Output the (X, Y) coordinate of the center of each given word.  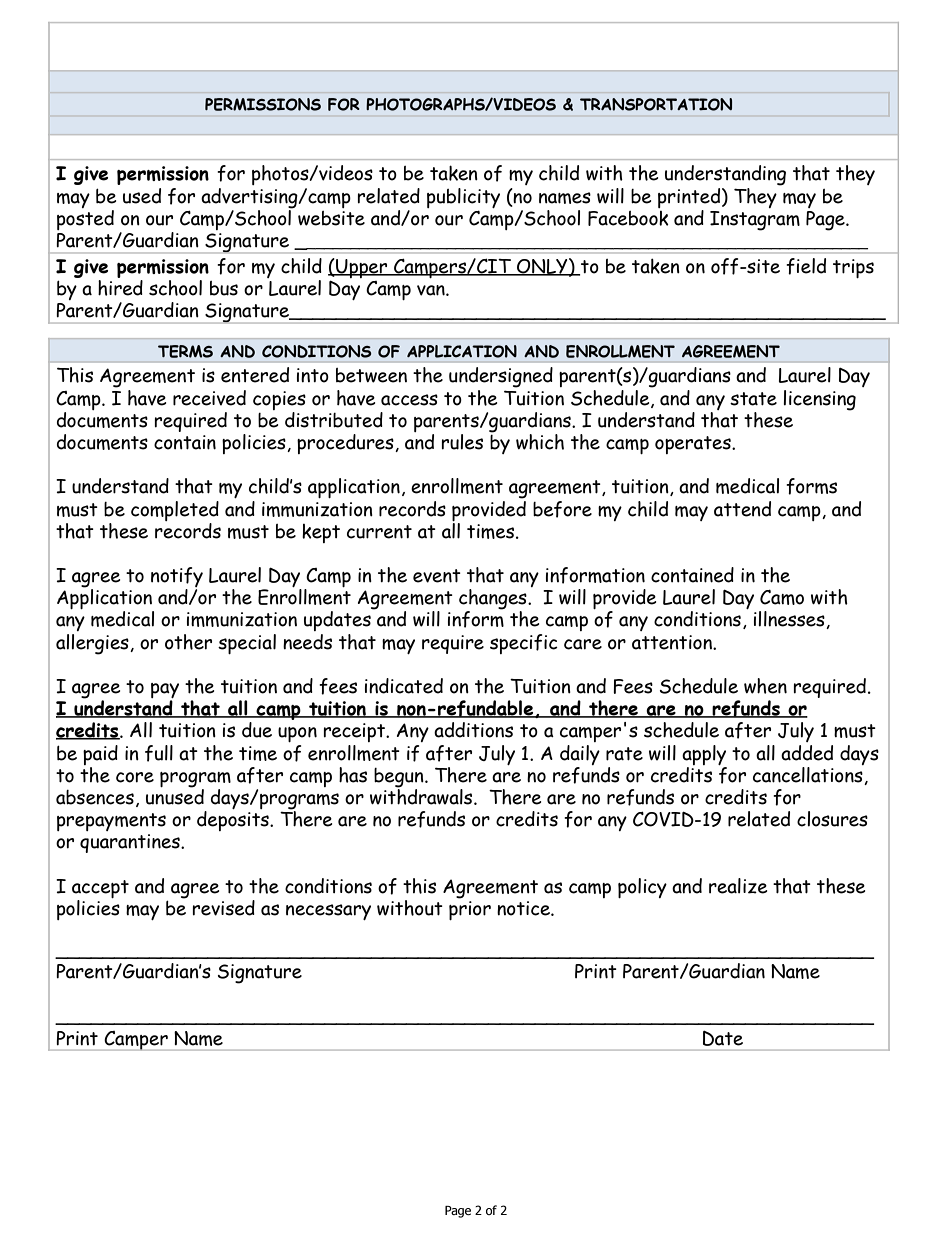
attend (742, 509)
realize (738, 886)
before (562, 509)
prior (470, 910)
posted (85, 220)
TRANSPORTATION (656, 104)
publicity (463, 198)
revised (223, 908)
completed (175, 511)
